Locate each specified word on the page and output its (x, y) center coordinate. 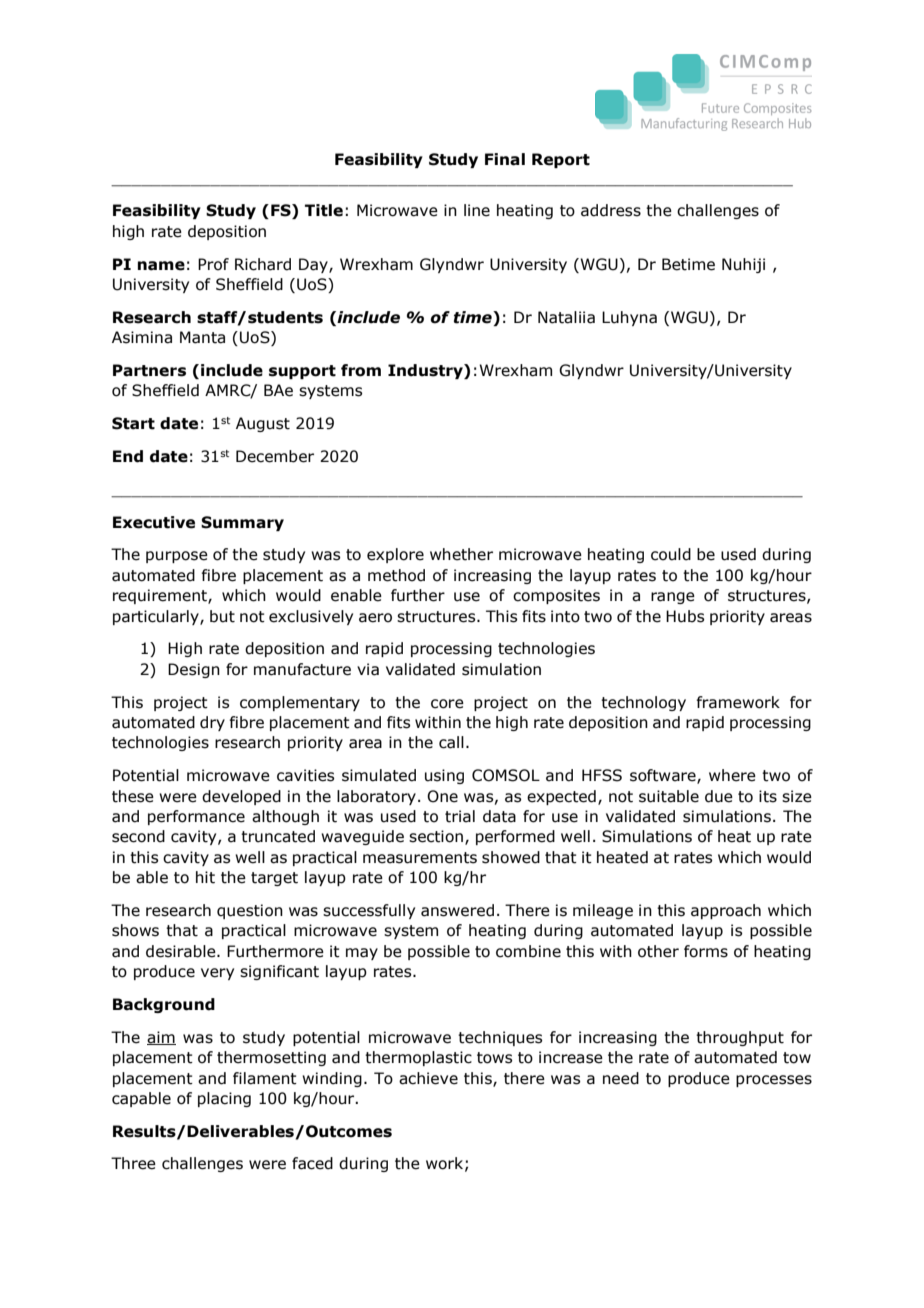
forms (706, 951)
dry (212, 723)
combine (528, 951)
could (671, 554)
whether (461, 554)
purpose (177, 557)
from (361, 370)
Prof (213, 264)
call (451, 742)
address (611, 210)
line (477, 210)
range (673, 598)
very (217, 974)
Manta (202, 337)
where (732, 775)
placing (224, 1099)
